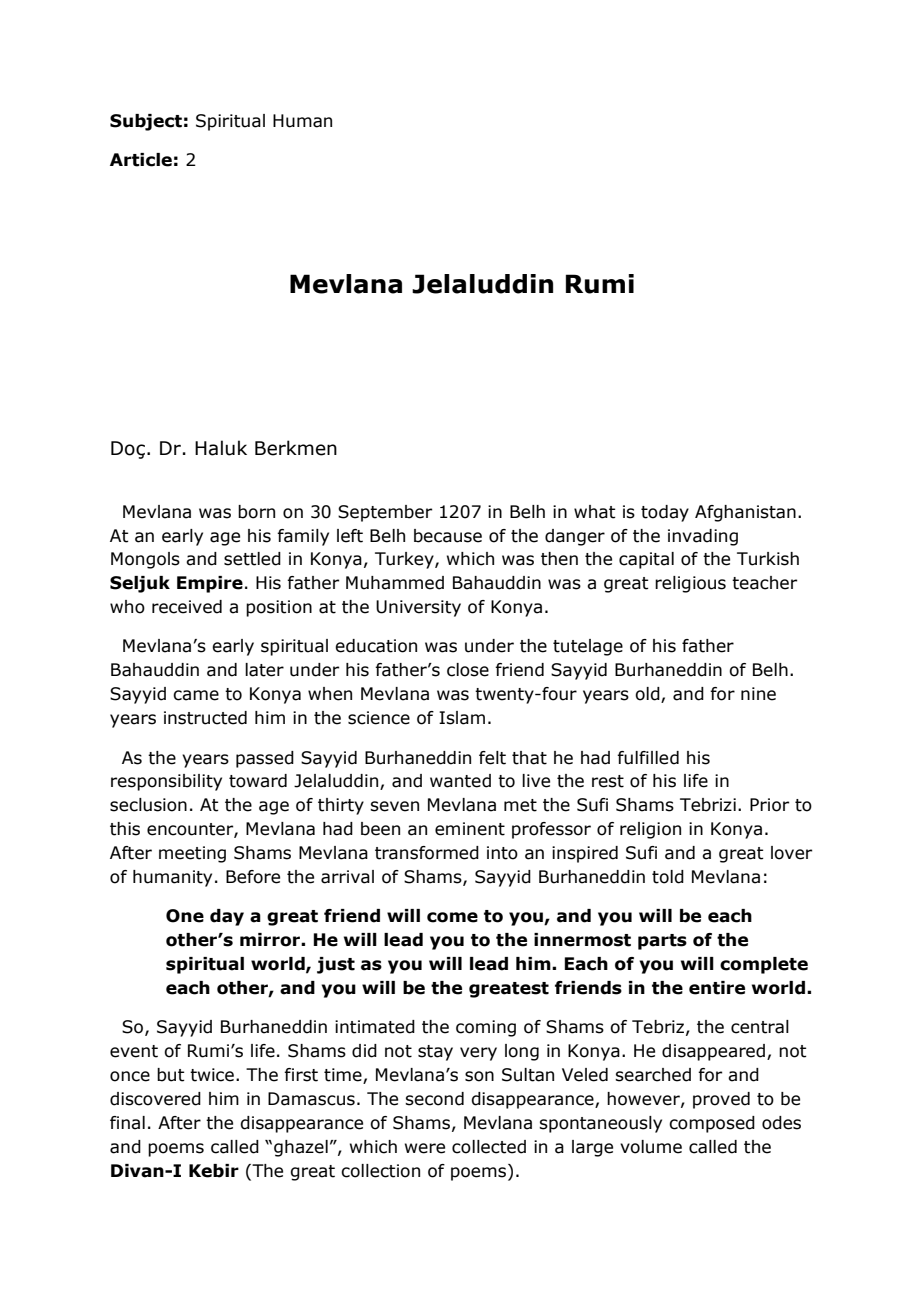 The image size is (924, 1308). I want to click on discovered, so click(155, 1099).
